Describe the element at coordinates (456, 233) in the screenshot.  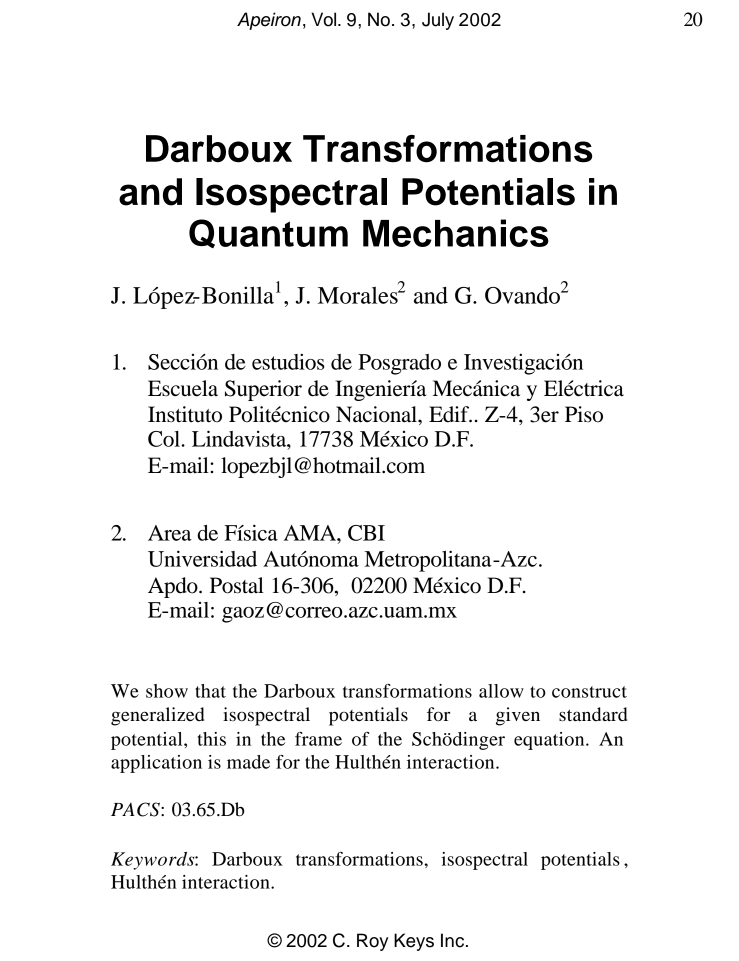
I see `Mechanics` at that location.
